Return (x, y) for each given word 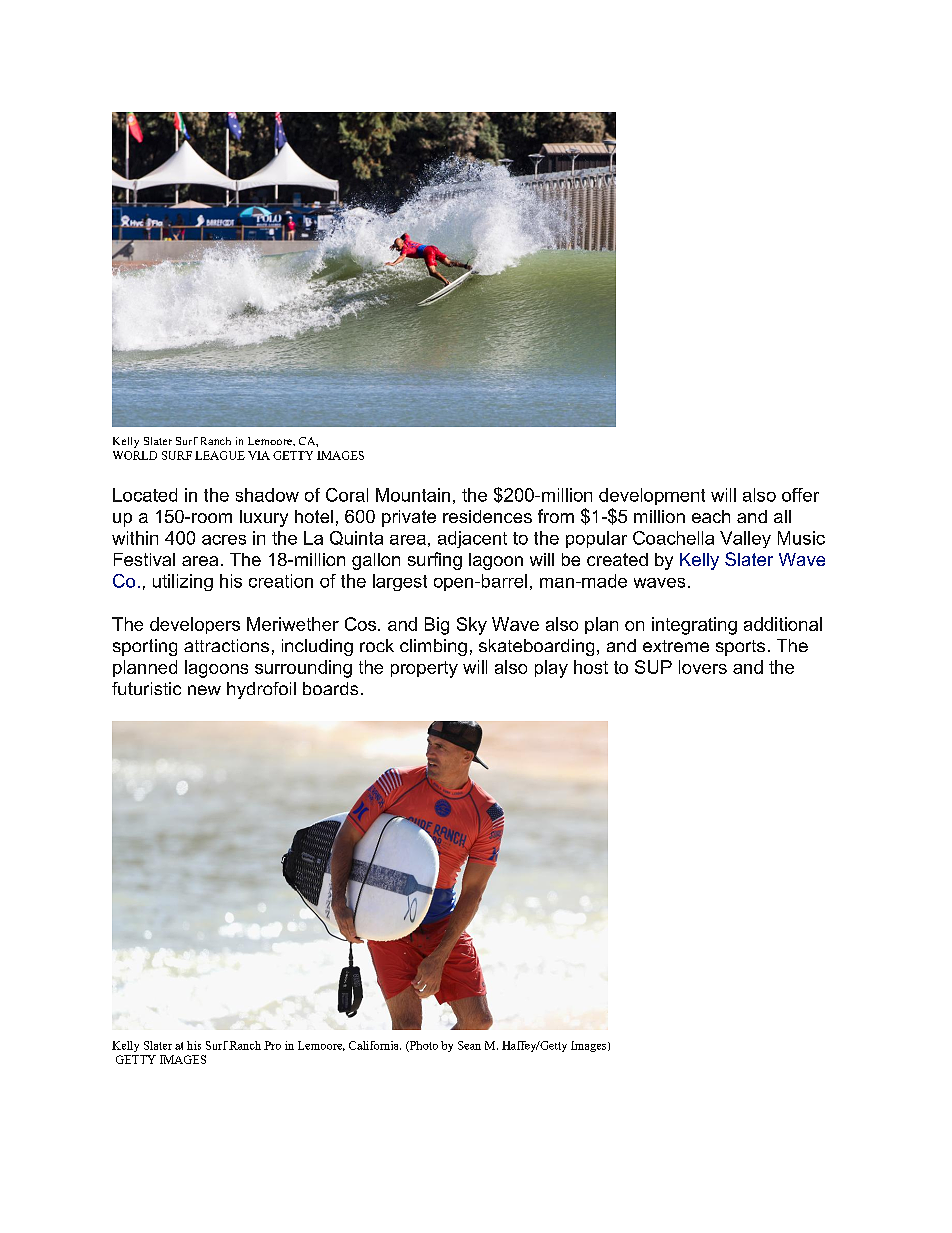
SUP (653, 667)
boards (330, 688)
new (204, 690)
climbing (433, 647)
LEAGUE (220, 455)
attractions (226, 645)
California (375, 1045)
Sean (469, 1045)
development (652, 496)
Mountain (413, 495)
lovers (703, 667)
